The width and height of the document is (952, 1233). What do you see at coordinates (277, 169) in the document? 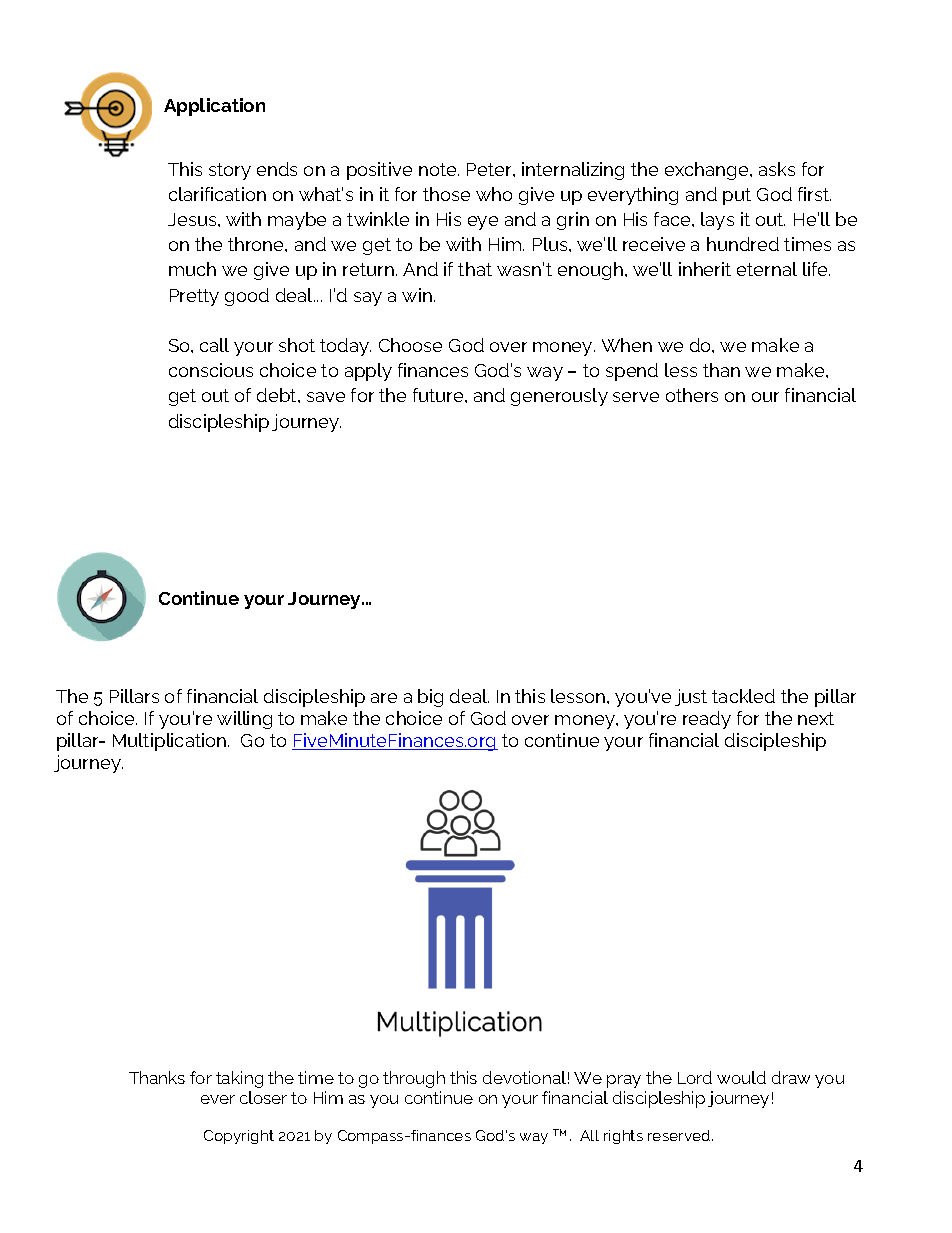
I see `ends` at bounding box center [277, 169].
